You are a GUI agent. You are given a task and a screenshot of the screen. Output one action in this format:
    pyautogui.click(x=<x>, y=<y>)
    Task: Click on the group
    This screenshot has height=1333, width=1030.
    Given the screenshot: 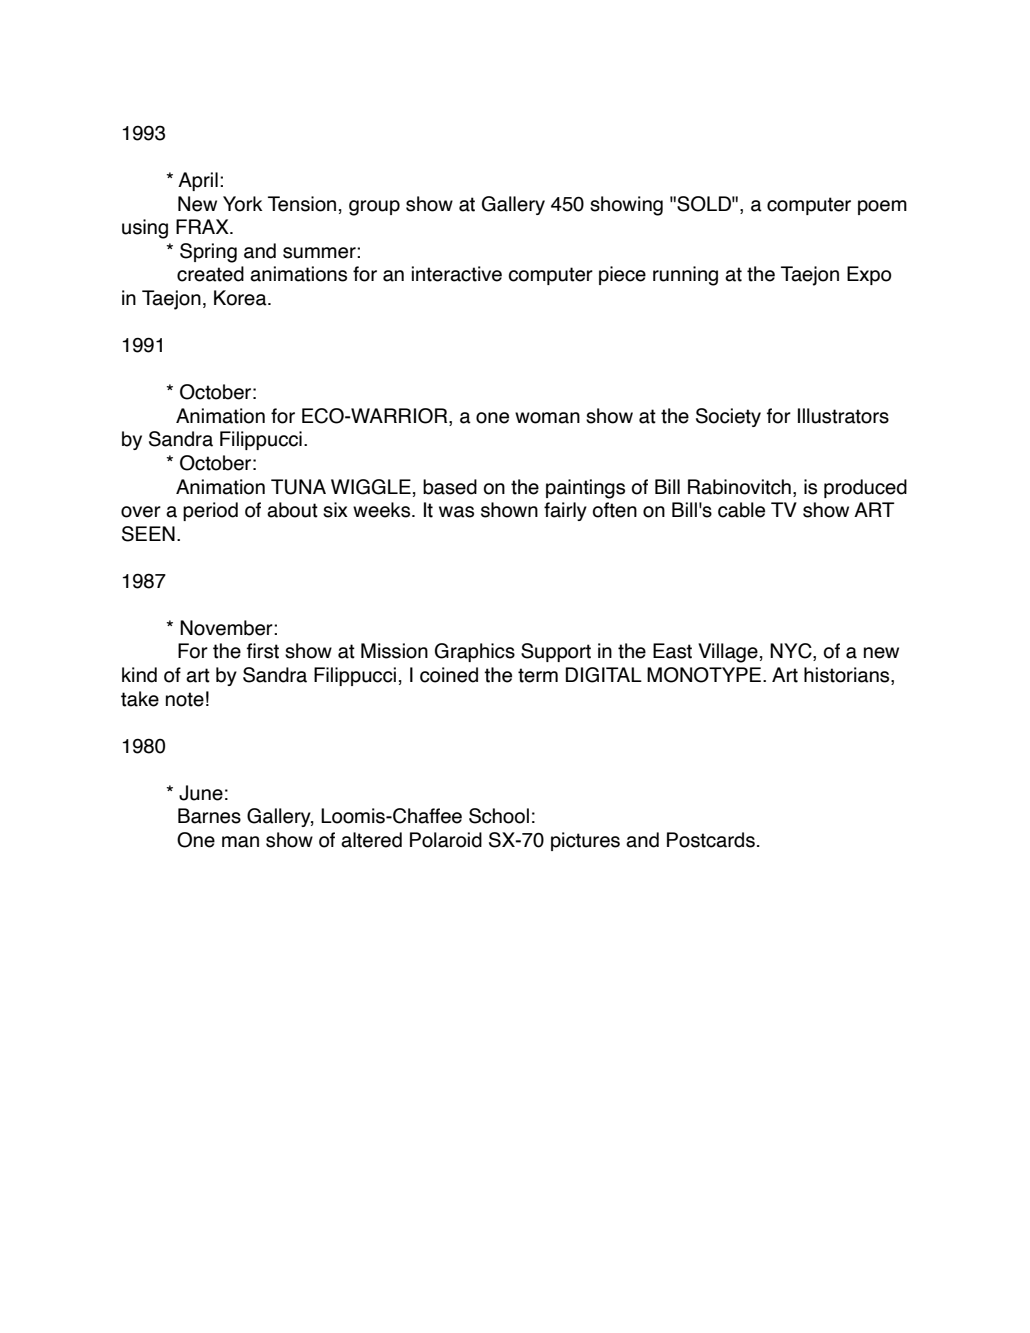 What is the action you would take?
    pyautogui.click(x=374, y=208)
